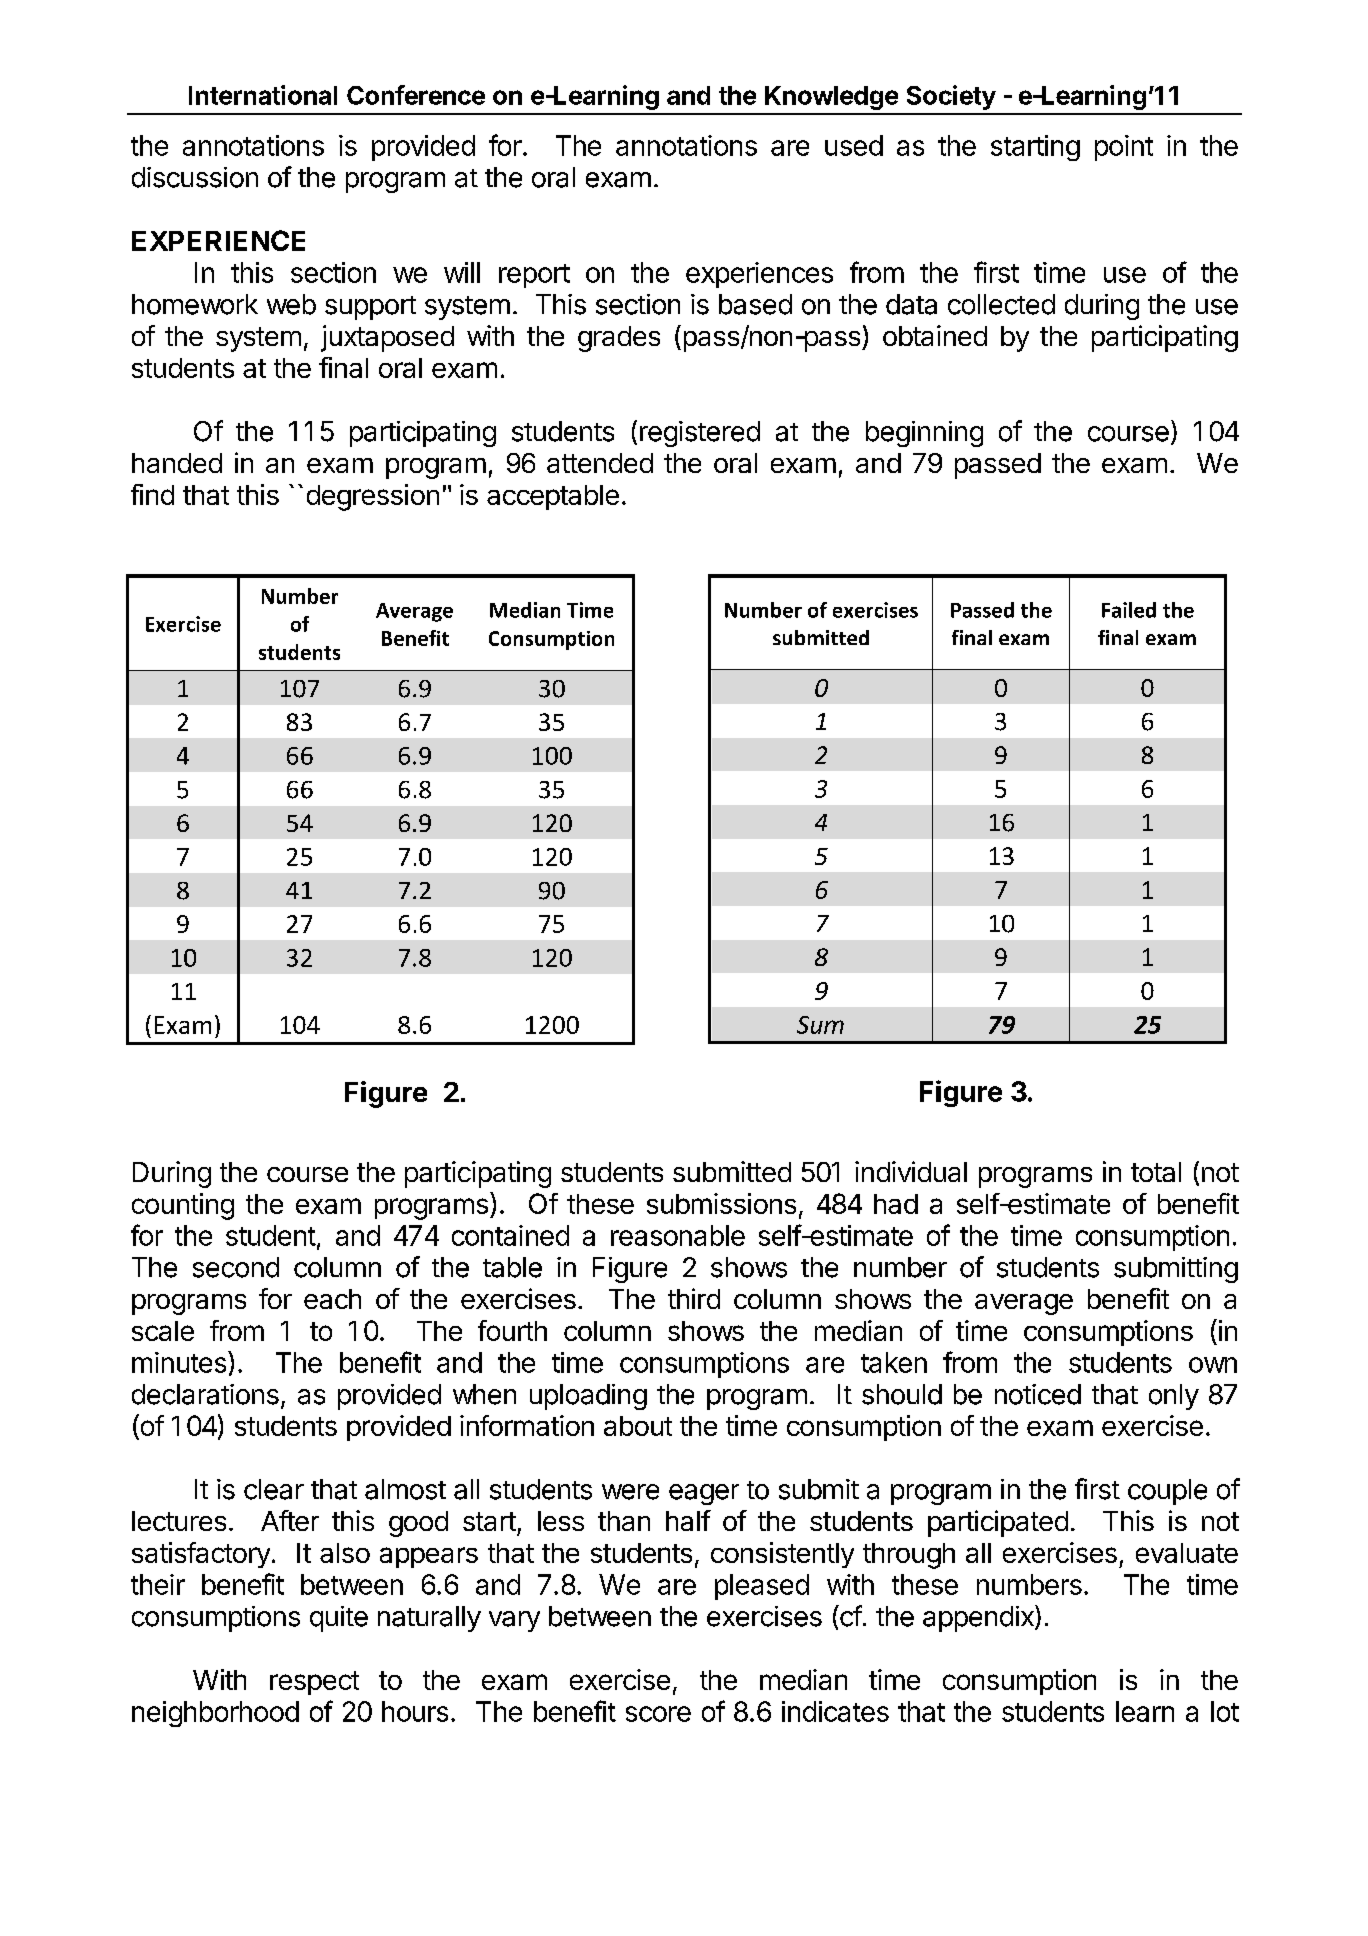 This screenshot has width=1368, height=1936. I want to click on submissions, so click(721, 1203).
